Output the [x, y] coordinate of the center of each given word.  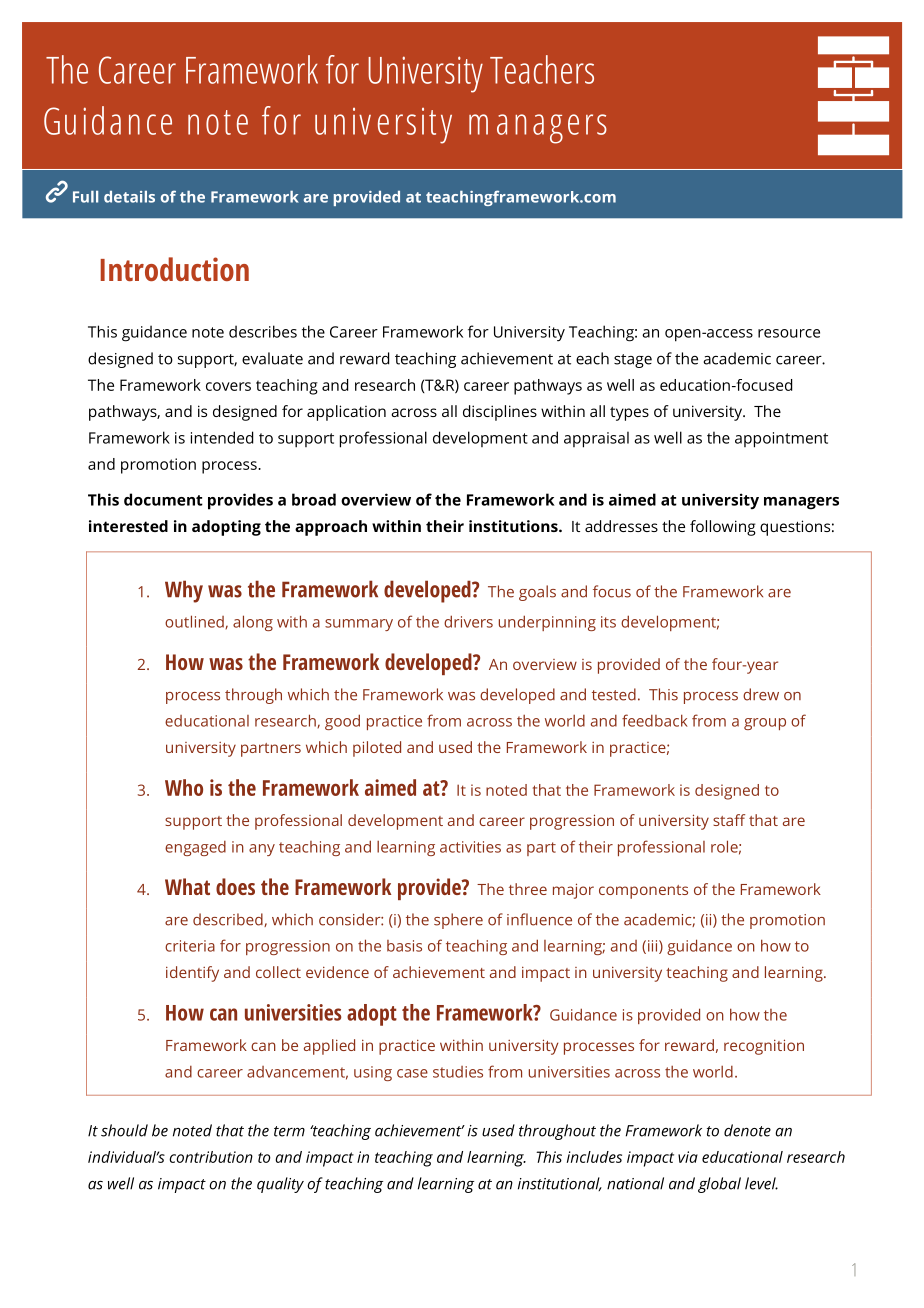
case [412, 1073]
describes [263, 331]
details [129, 197]
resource [789, 333]
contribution [211, 1157]
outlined [195, 622]
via [688, 1157]
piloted [377, 749]
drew [761, 694]
